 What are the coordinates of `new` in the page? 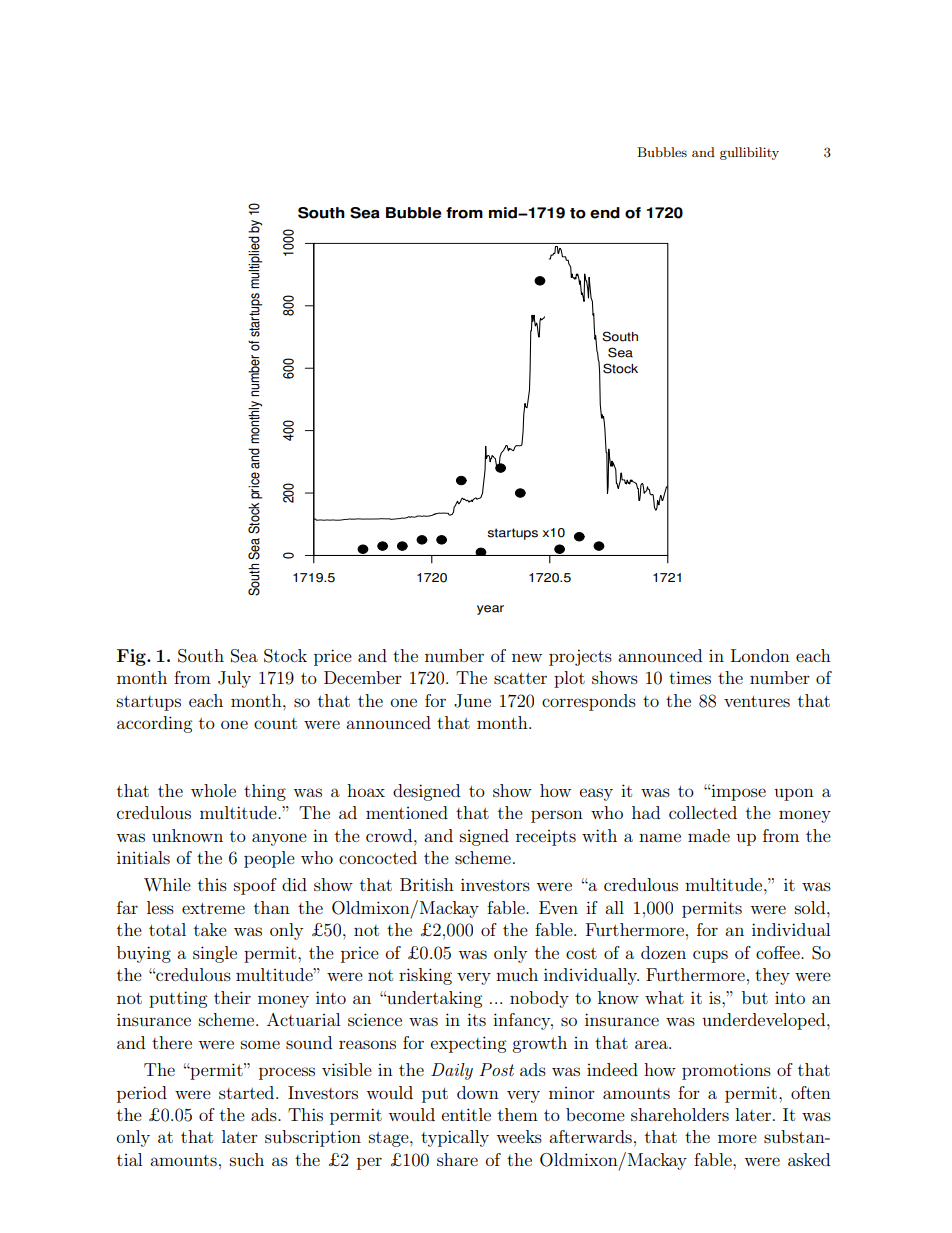 It's located at (527, 657).
